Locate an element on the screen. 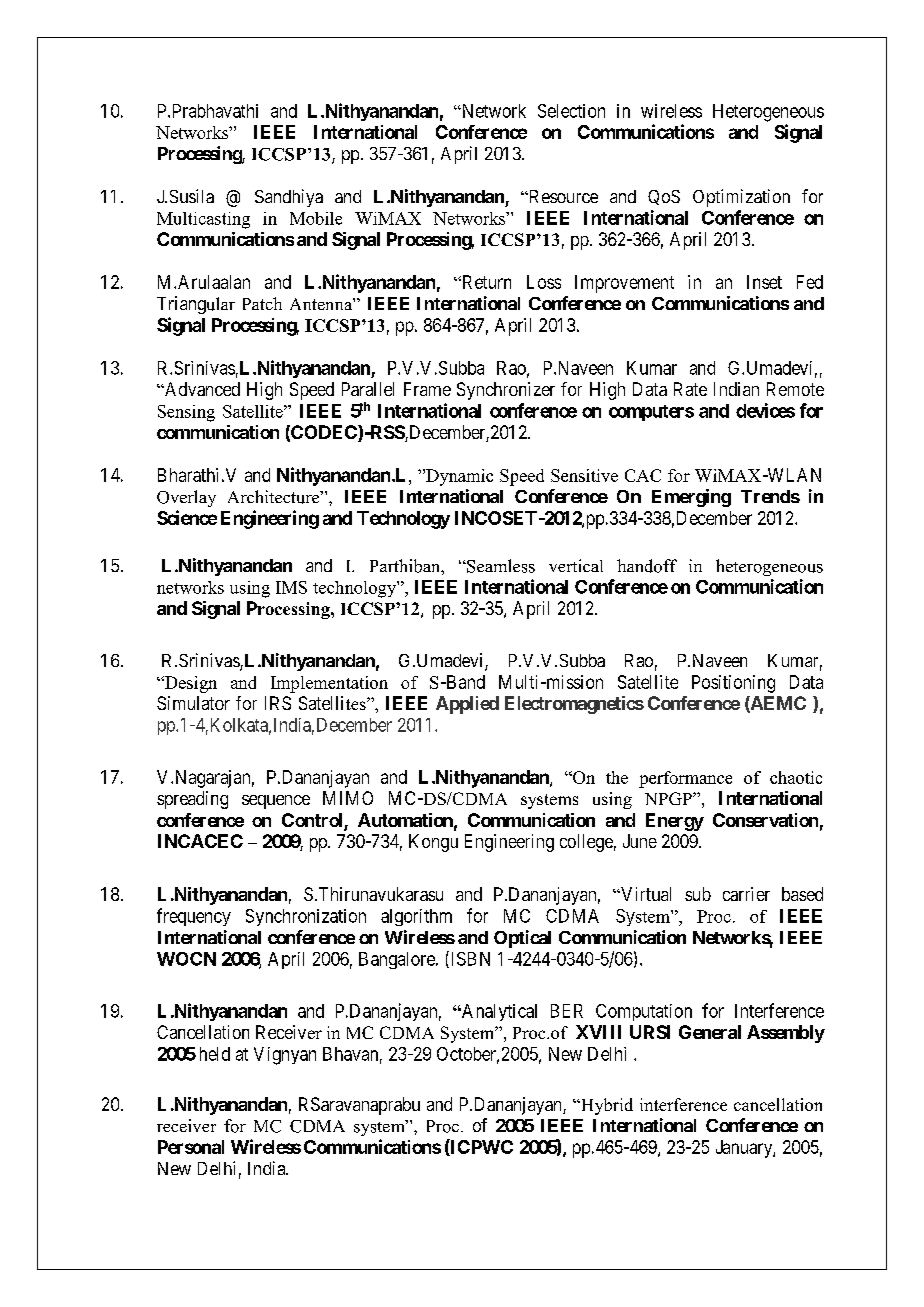  Mobile is located at coordinates (316, 218).
